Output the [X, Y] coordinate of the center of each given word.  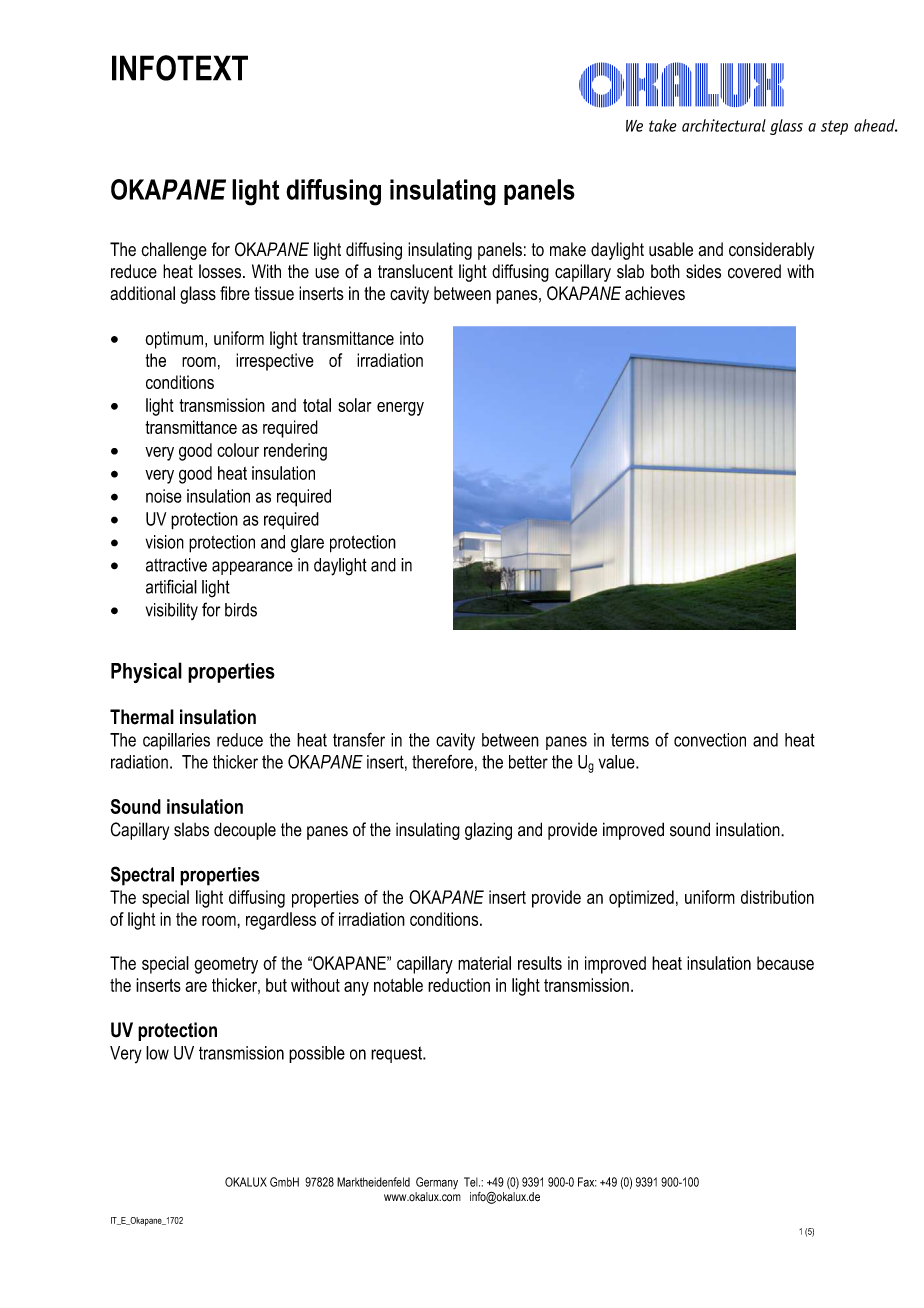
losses [221, 271]
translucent [415, 271]
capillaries [176, 741]
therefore [442, 762]
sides [703, 271]
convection [710, 740]
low [157, 1053]
